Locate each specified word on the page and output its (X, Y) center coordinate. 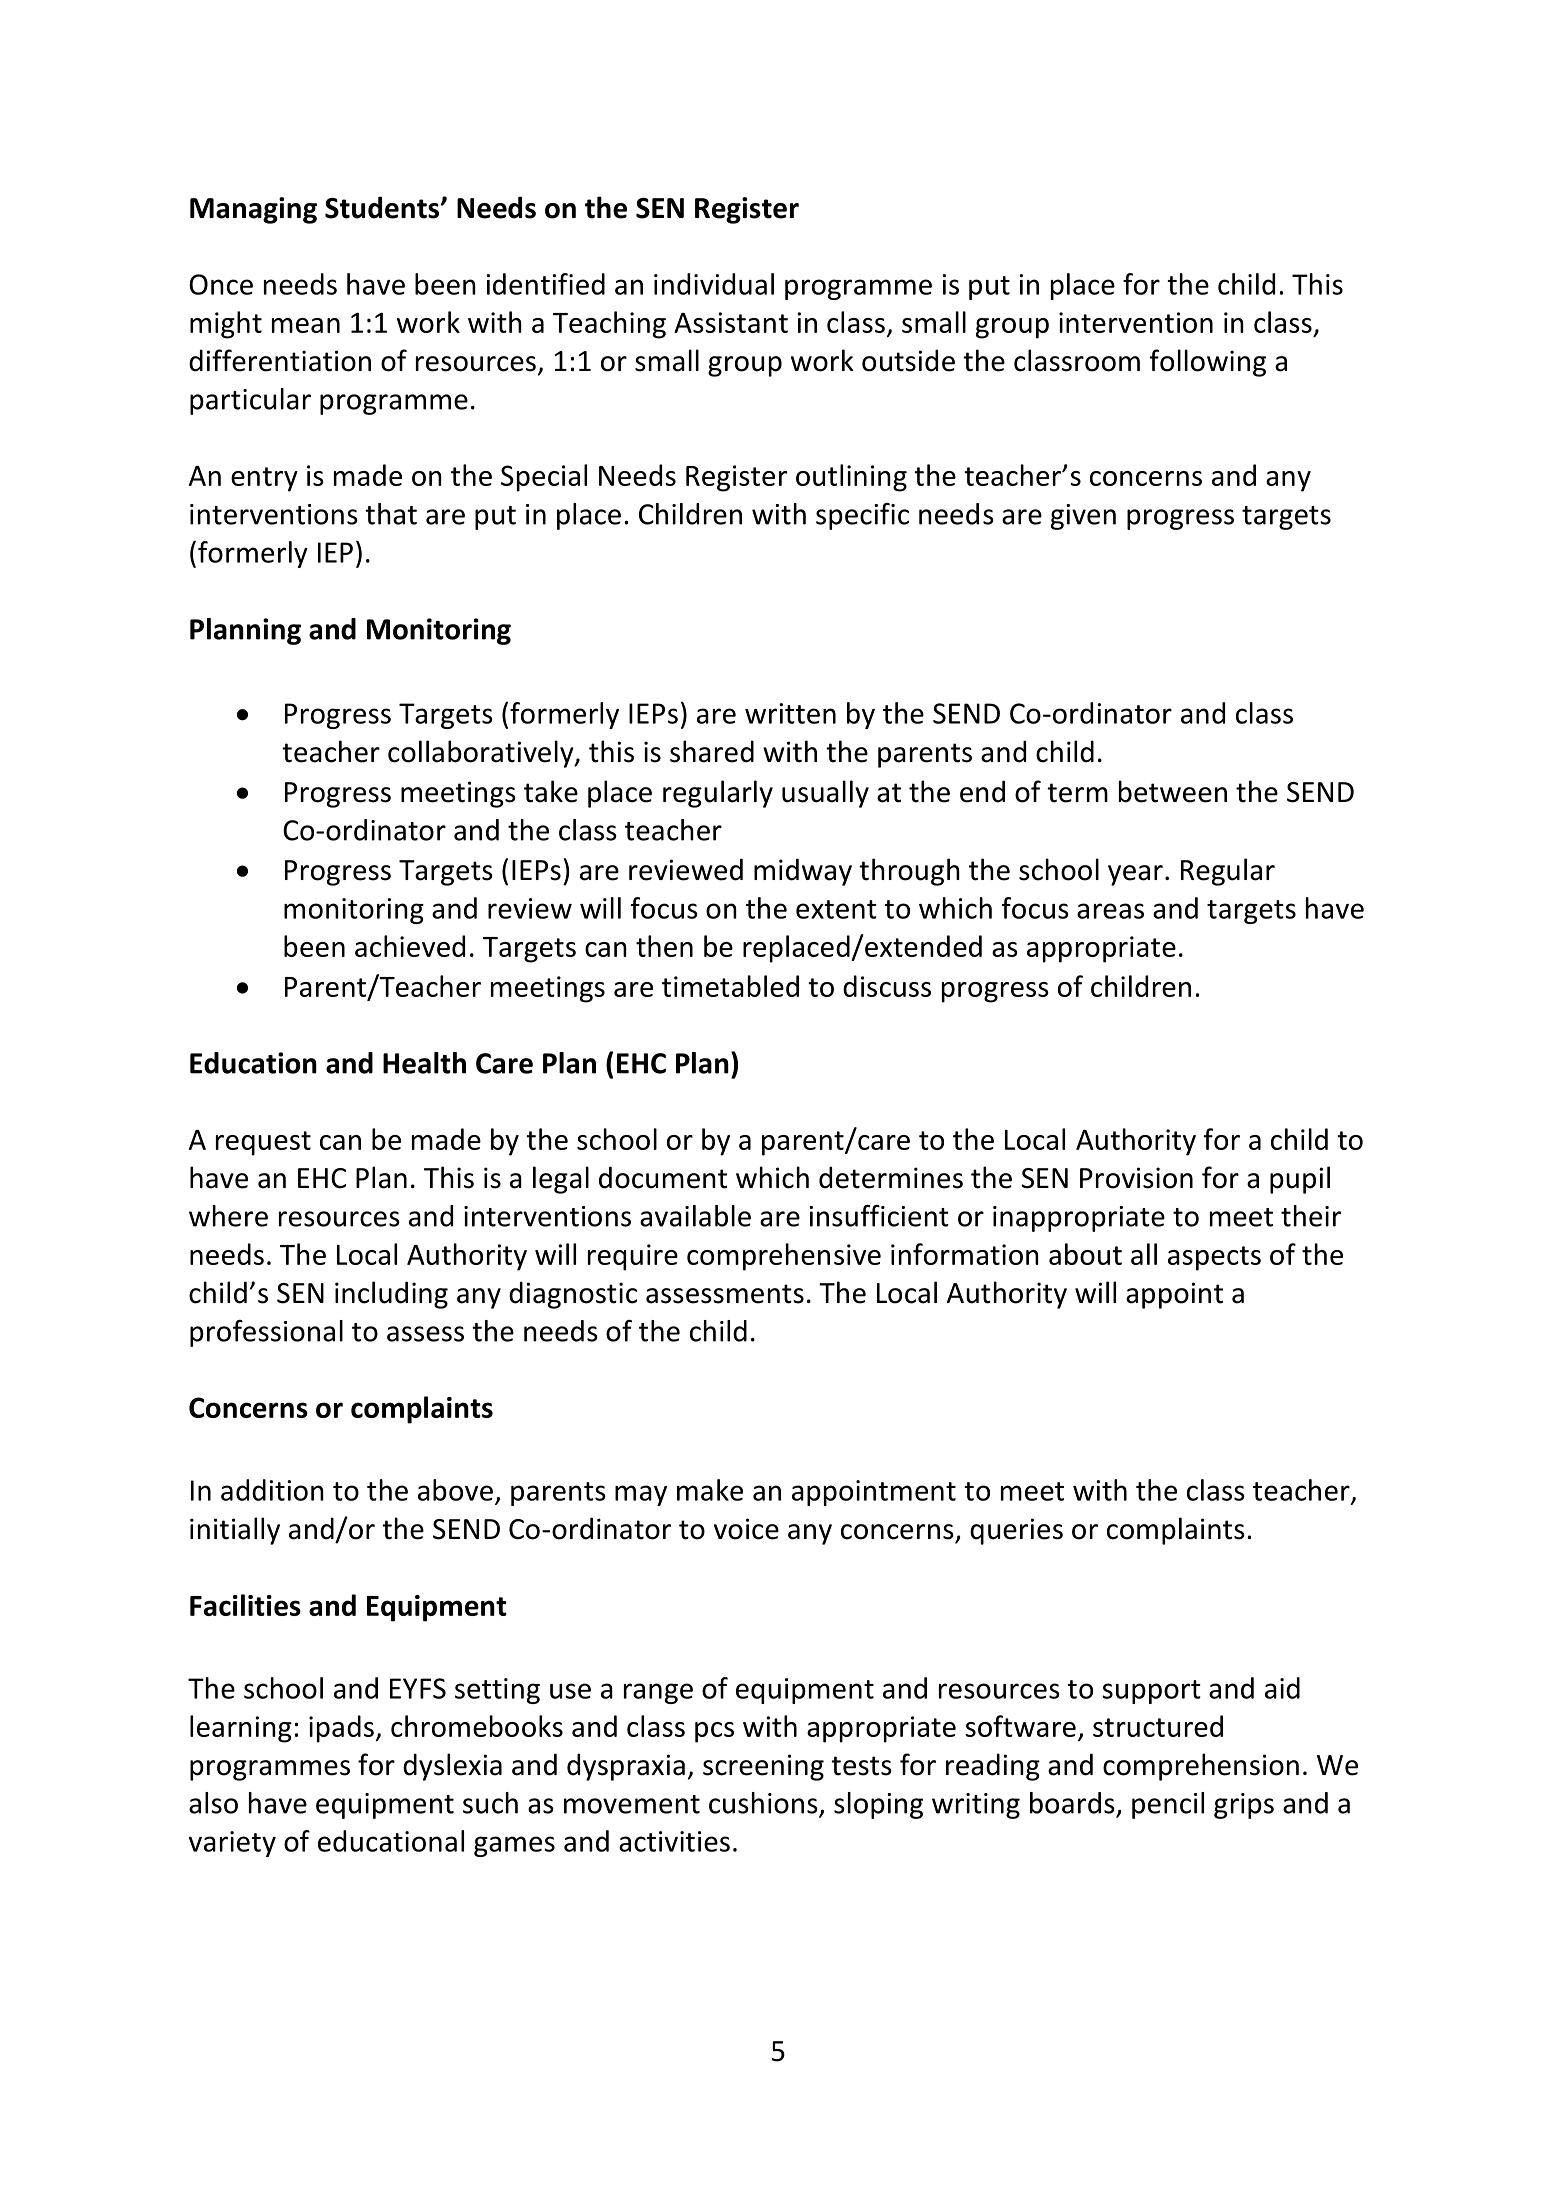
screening (763, 1767)
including (391, 1295)
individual (714, 284)
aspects (1214, 1258)
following (1208, 363)
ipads (341, 1729)
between (1173, 791)
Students (383, 207)
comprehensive (784, 1257)
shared (712, 751)
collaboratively (482, 754)
